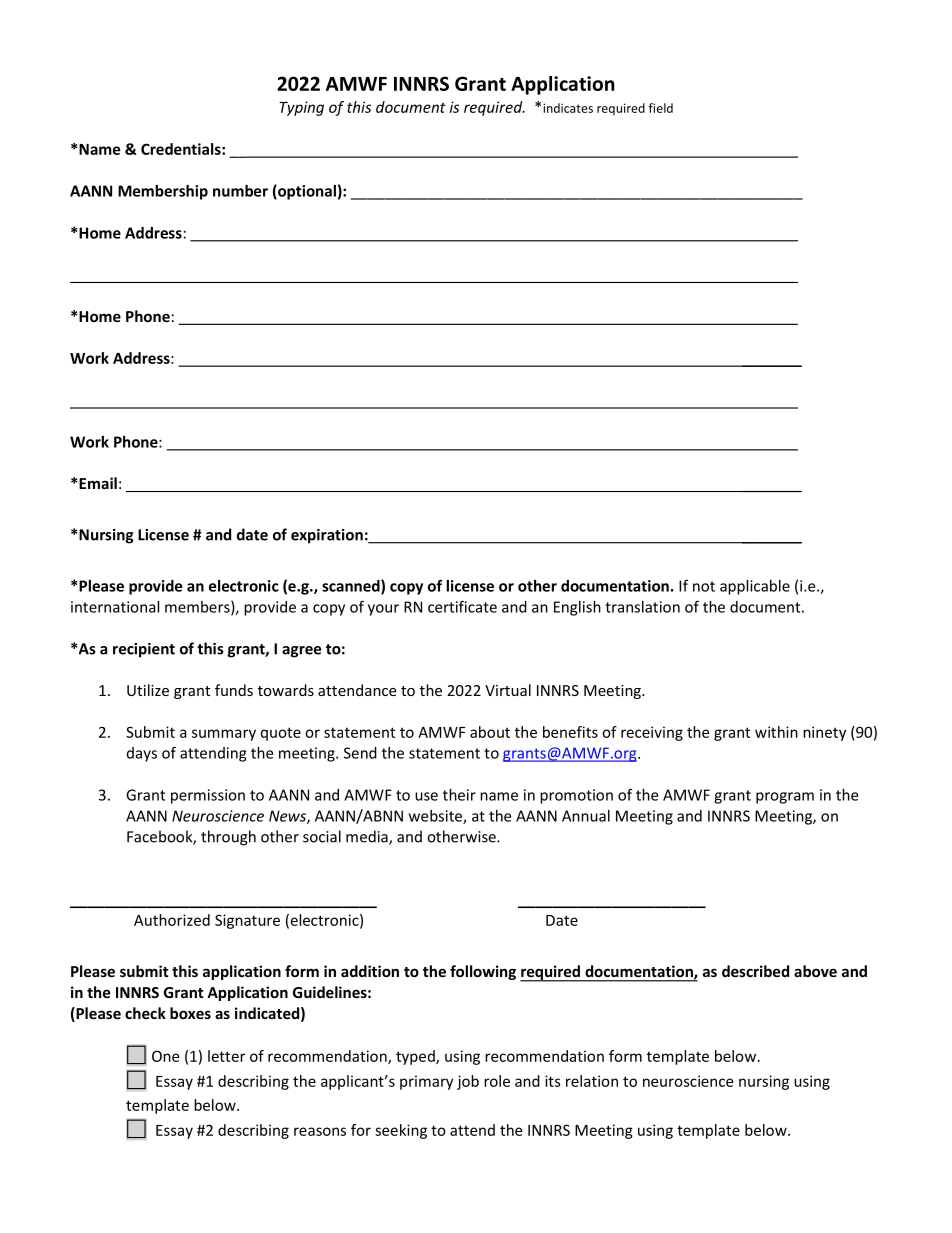 This page has height=1233, width=952. Describe the element at coordinates (661, 108) in the page. I see `field` at that location.
